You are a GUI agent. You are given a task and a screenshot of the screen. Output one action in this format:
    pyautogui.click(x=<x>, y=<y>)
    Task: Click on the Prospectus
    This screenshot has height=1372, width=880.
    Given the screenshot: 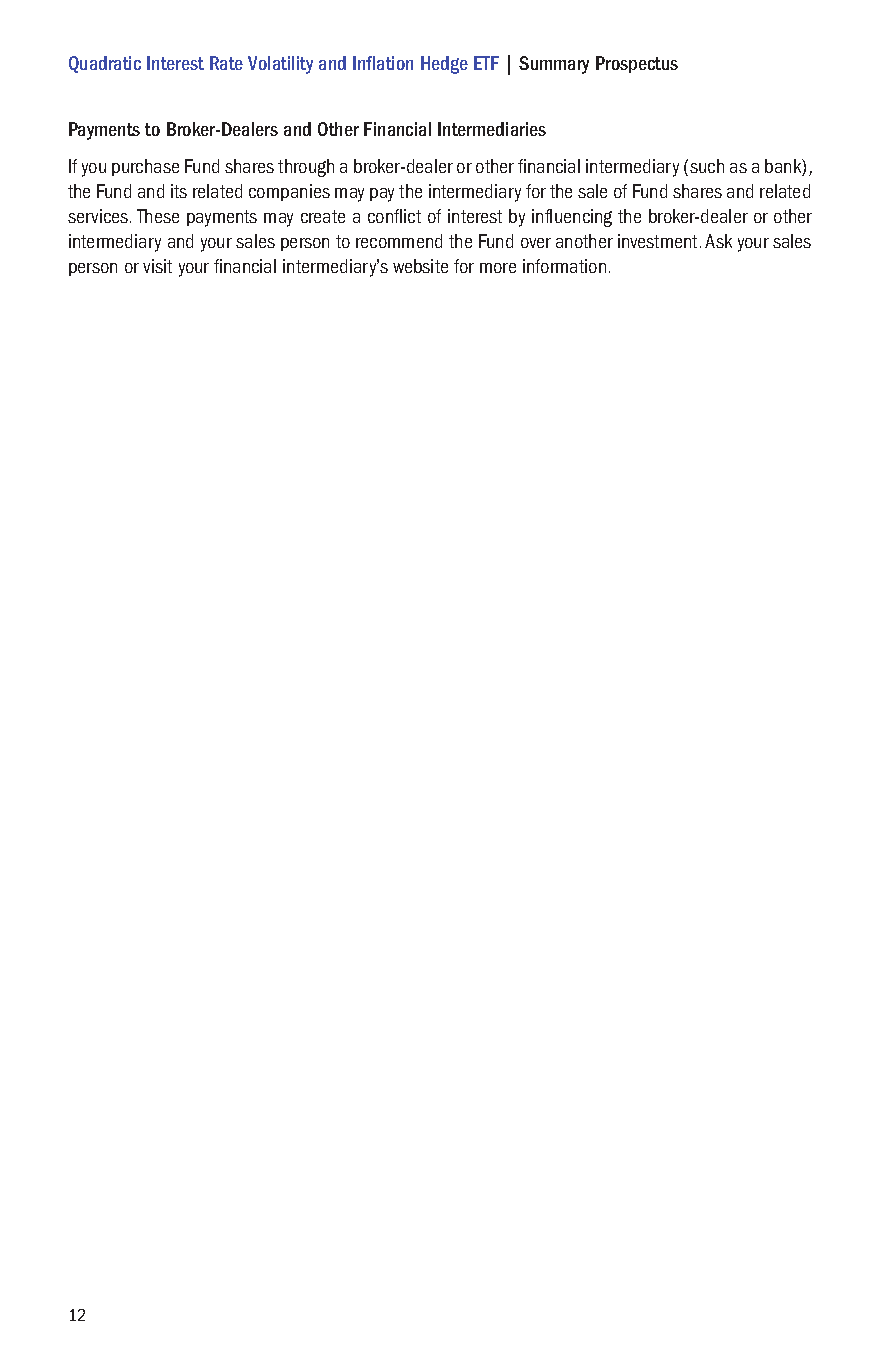 What is the action you would take?
    pyautogui.click(x=637, y=64)
